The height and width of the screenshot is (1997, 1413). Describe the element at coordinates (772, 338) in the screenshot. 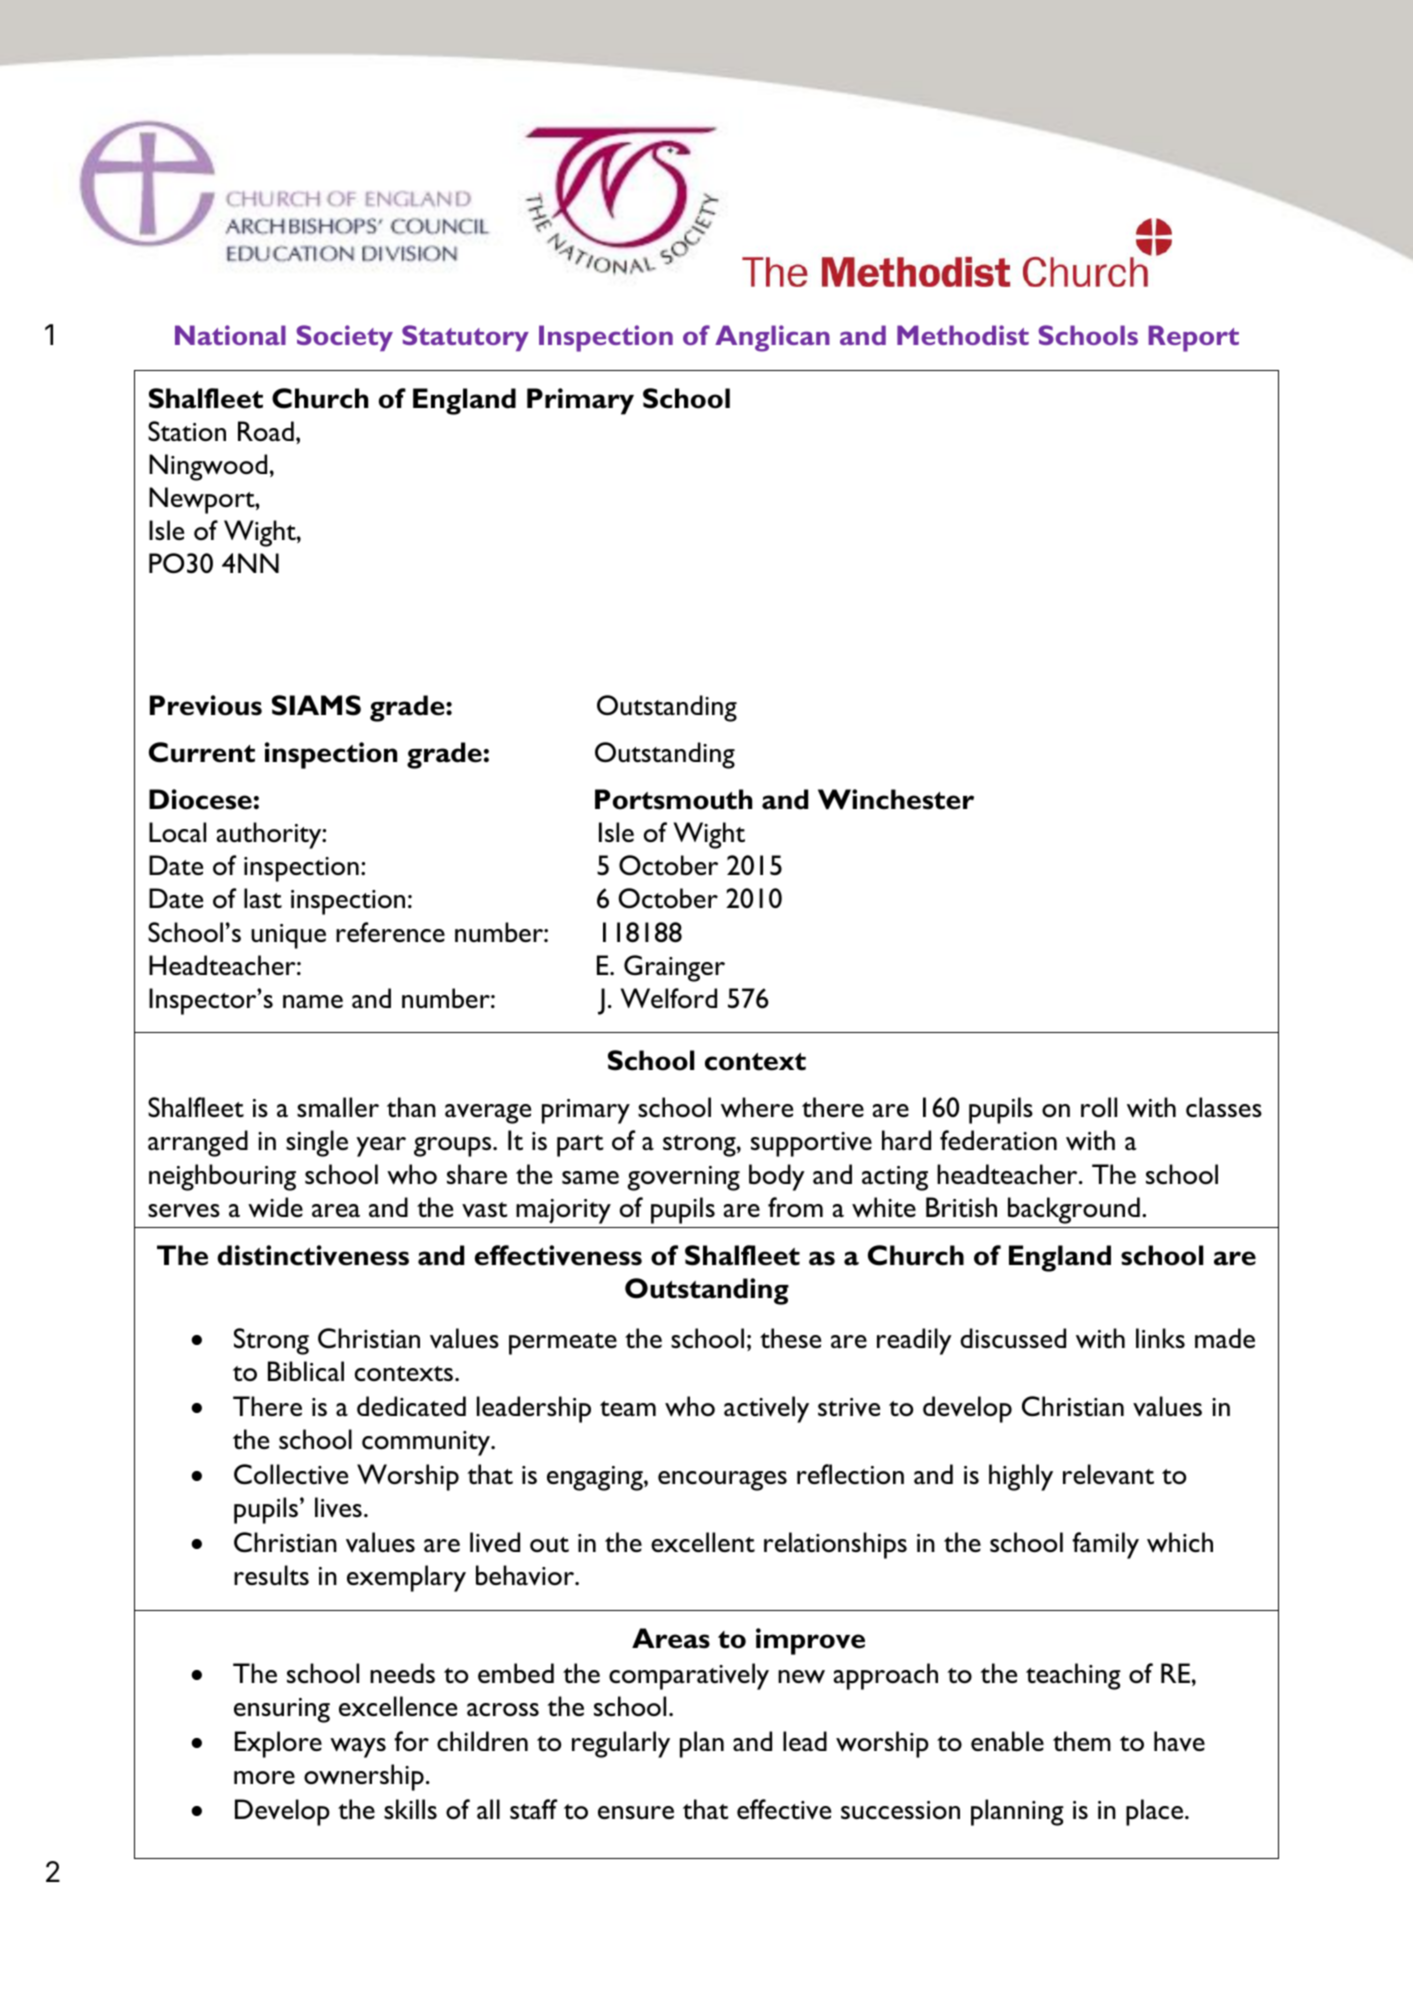

I see `Anglican` at that location.
